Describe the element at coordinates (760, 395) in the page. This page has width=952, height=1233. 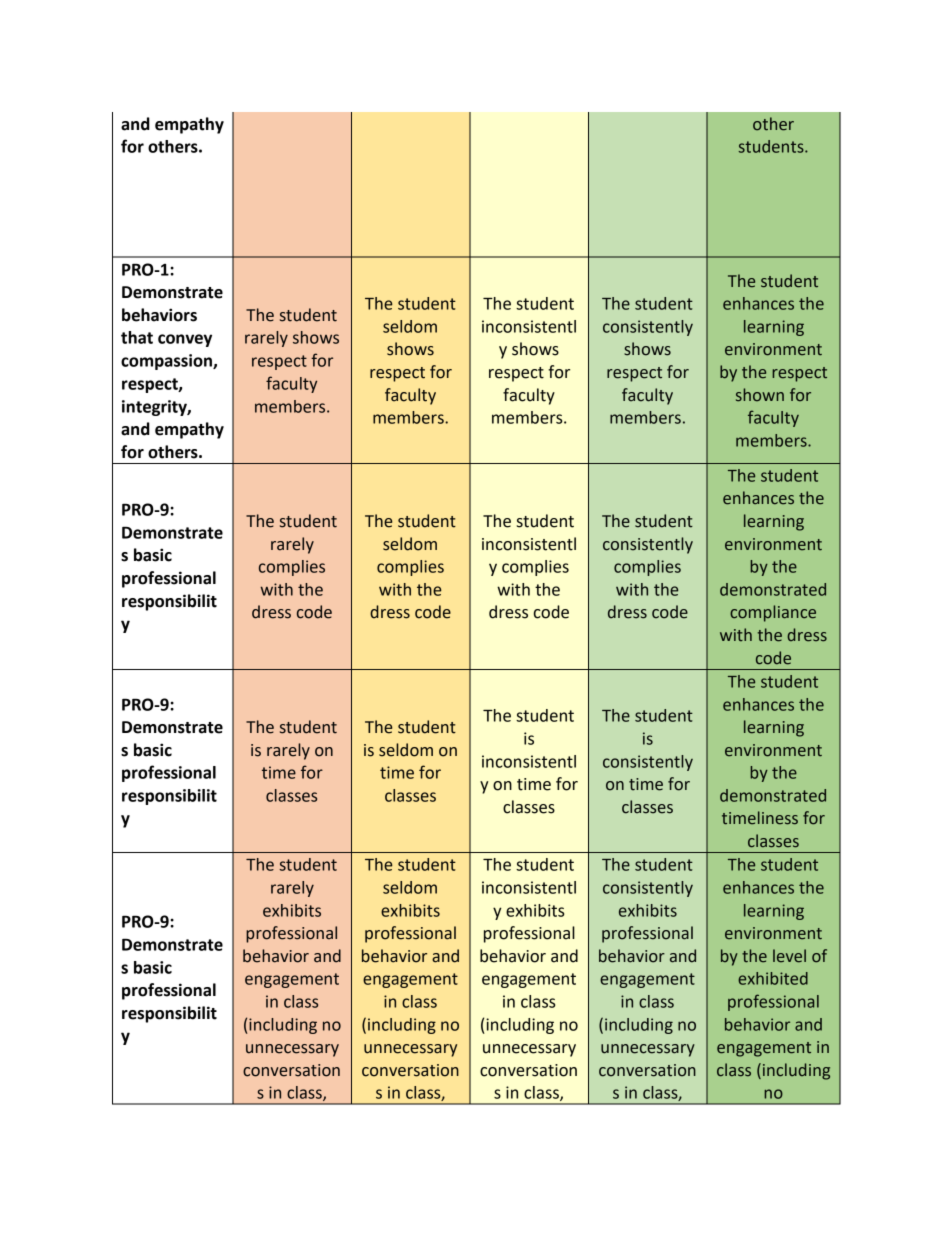
I see `shown` at that location.
